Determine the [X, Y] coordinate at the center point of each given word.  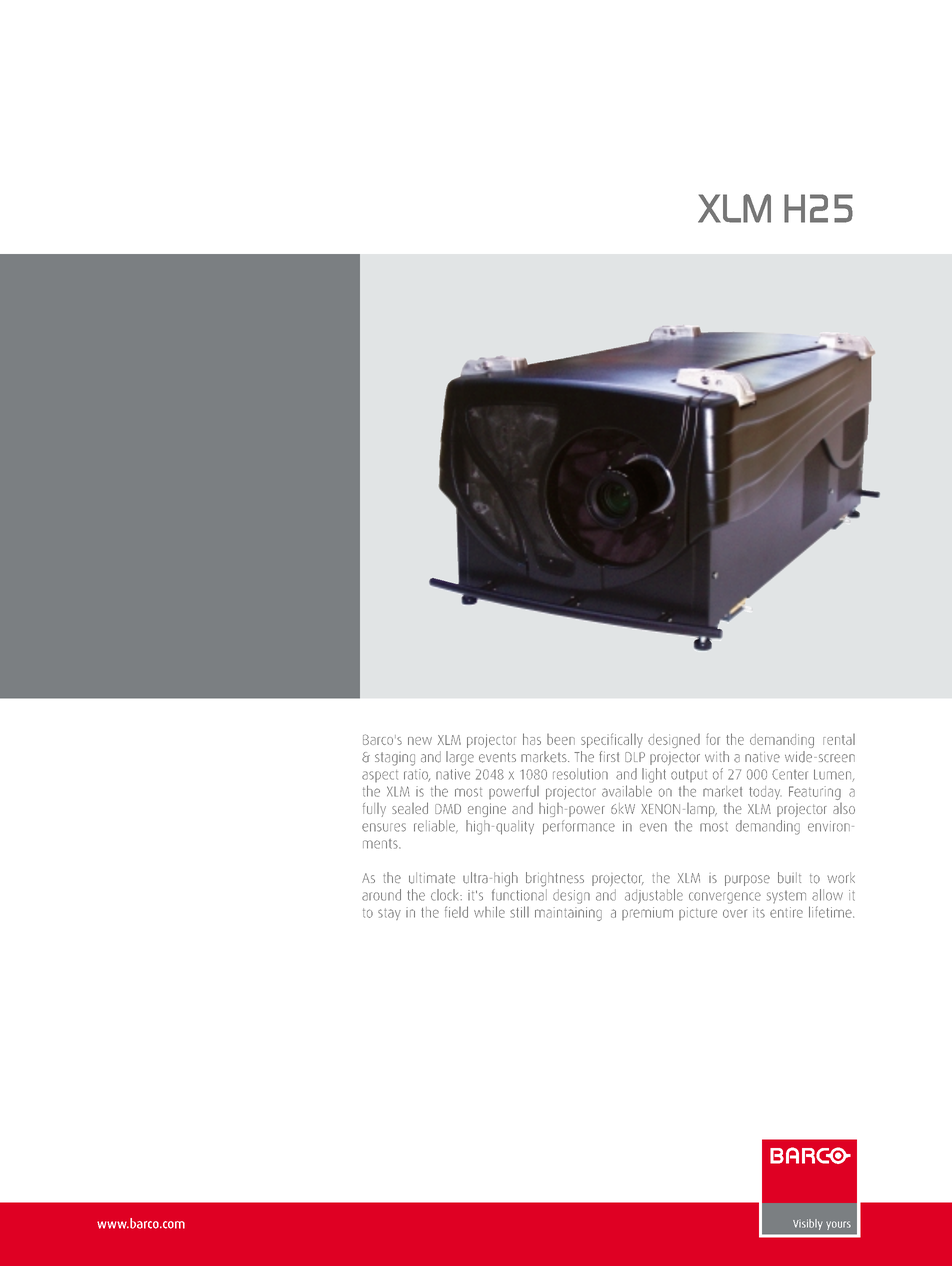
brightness [555, 879]
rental [839, 739]
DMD [448, 809]
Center [790, 774]
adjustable [654, 896]
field [456, 912]
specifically [612, 740]
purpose [747, 880]
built [789, 878]
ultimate [432, 878]
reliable [435, 826]
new [420, 741]
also [844, 808]
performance [579, 827]
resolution [580, 774]
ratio [417, 775]
